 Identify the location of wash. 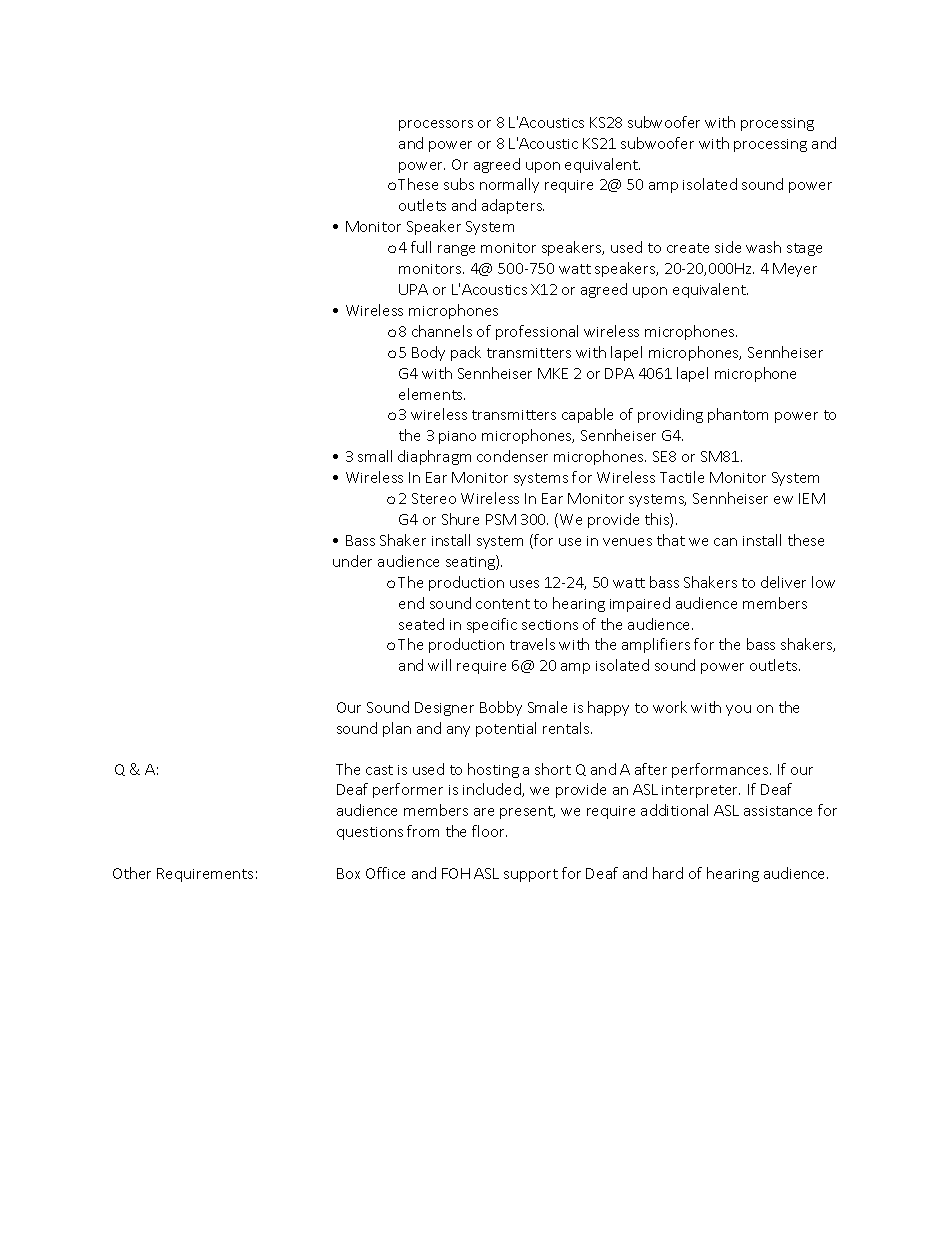
(763, 247).
